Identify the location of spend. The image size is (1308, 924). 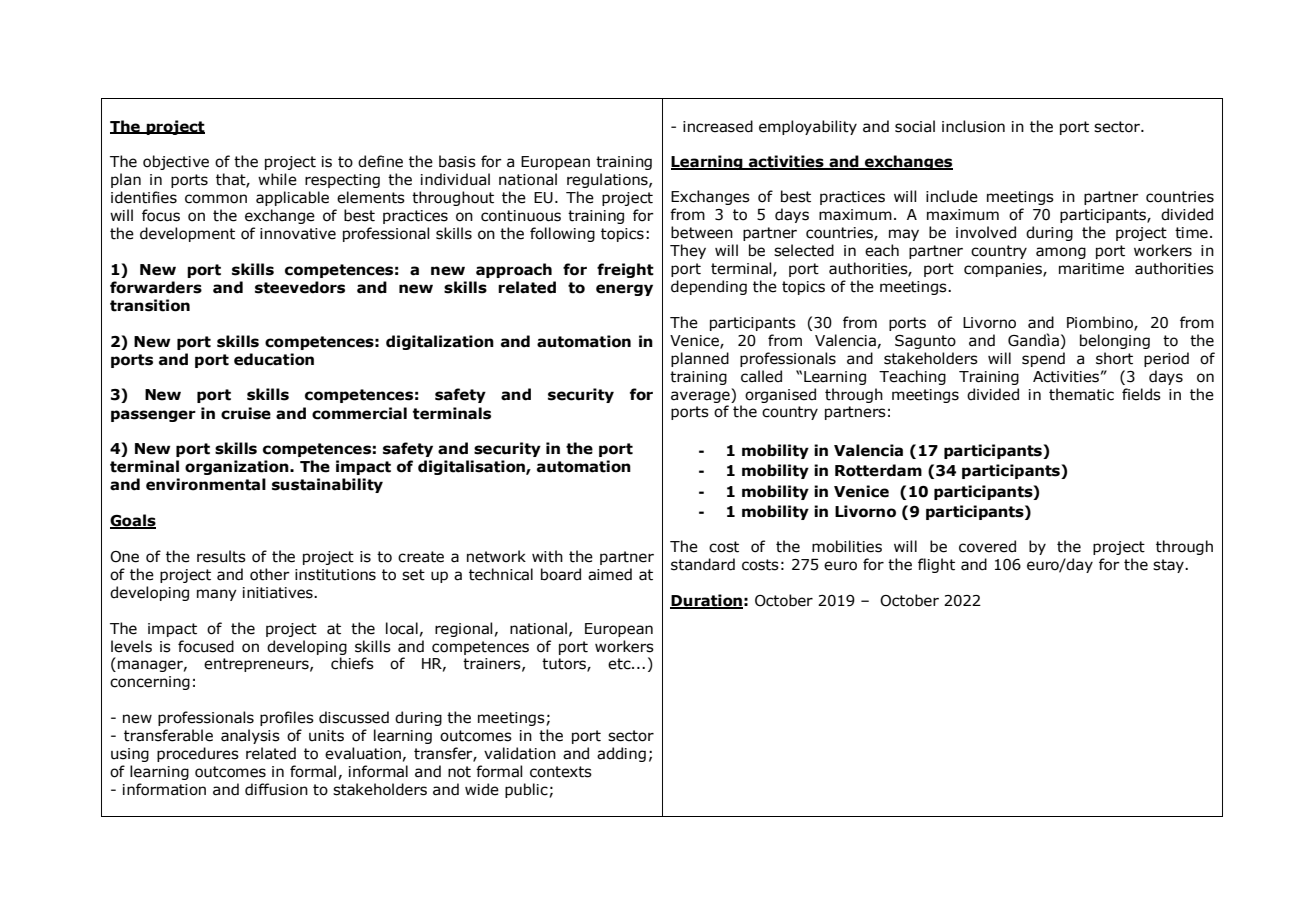
(1043, 359).
